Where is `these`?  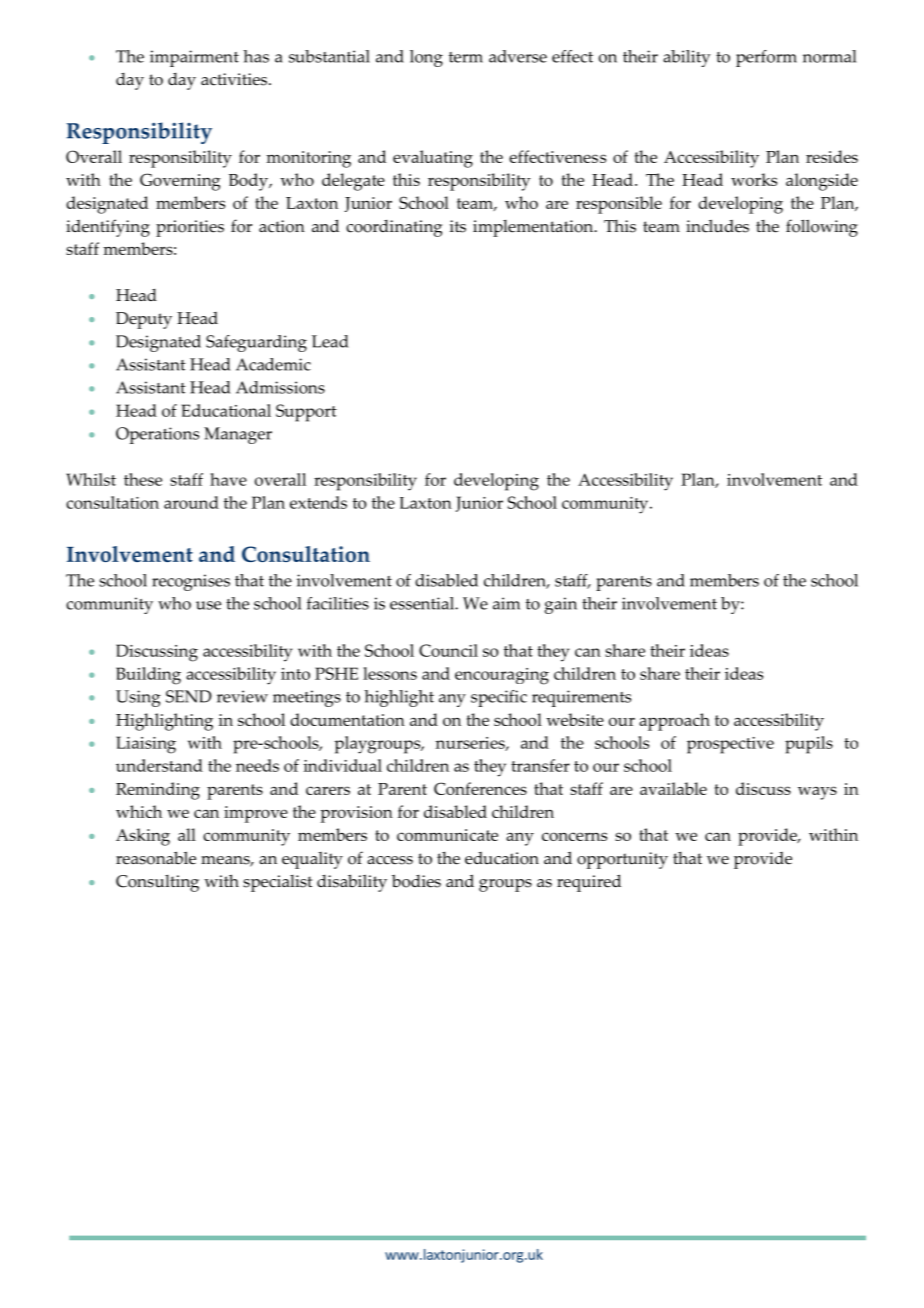
these is located at coordinates (143, 479).
